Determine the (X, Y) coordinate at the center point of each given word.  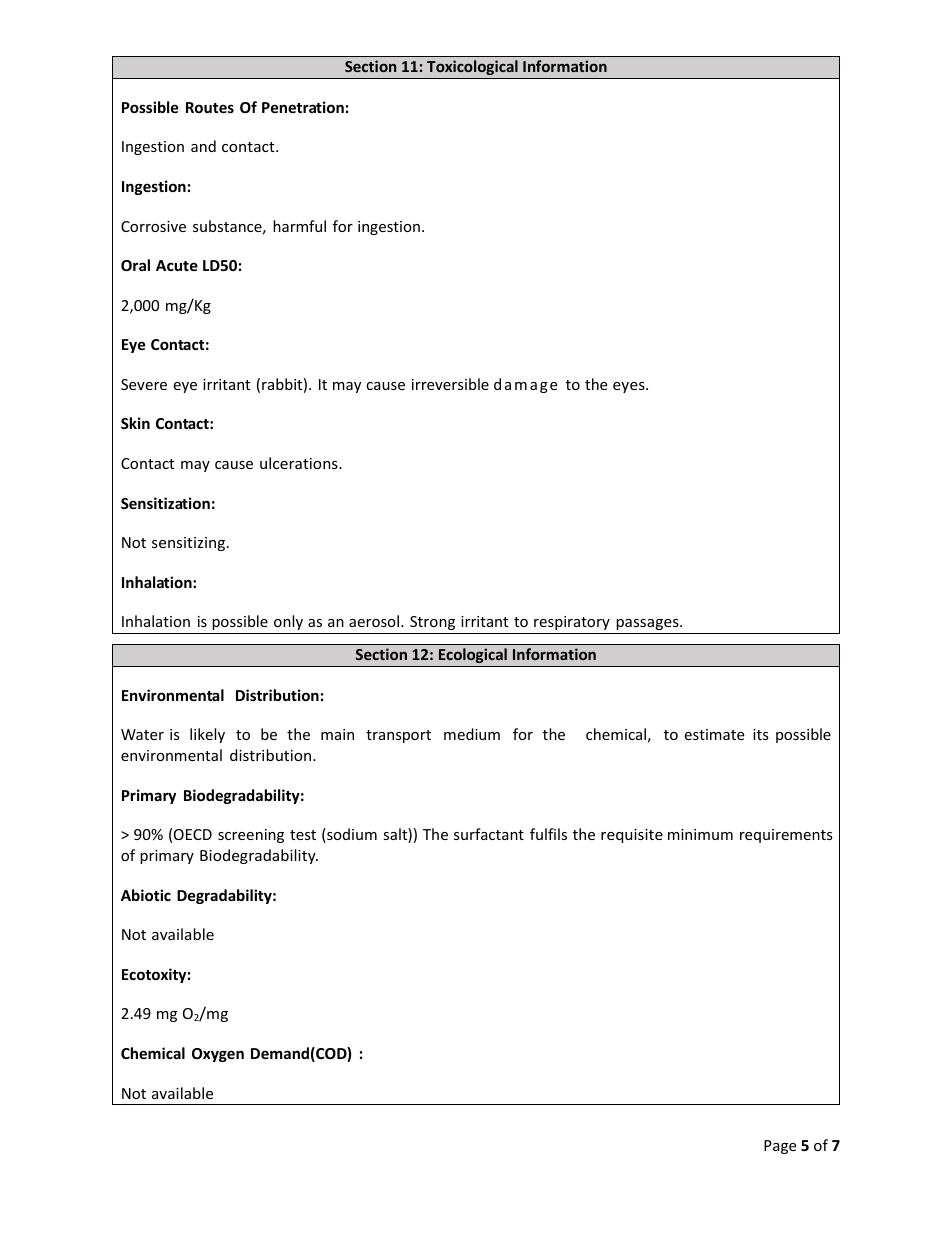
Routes (210, 107)
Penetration (303, 107)
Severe (144, 384)
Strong (432, 623)
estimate (714, 734)
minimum (700, 834)
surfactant (489, 834)
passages (649, 624)
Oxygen (218, 1055)
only (288, 622)
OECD (193, 834)
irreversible (450, 384)
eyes (630, 387)
